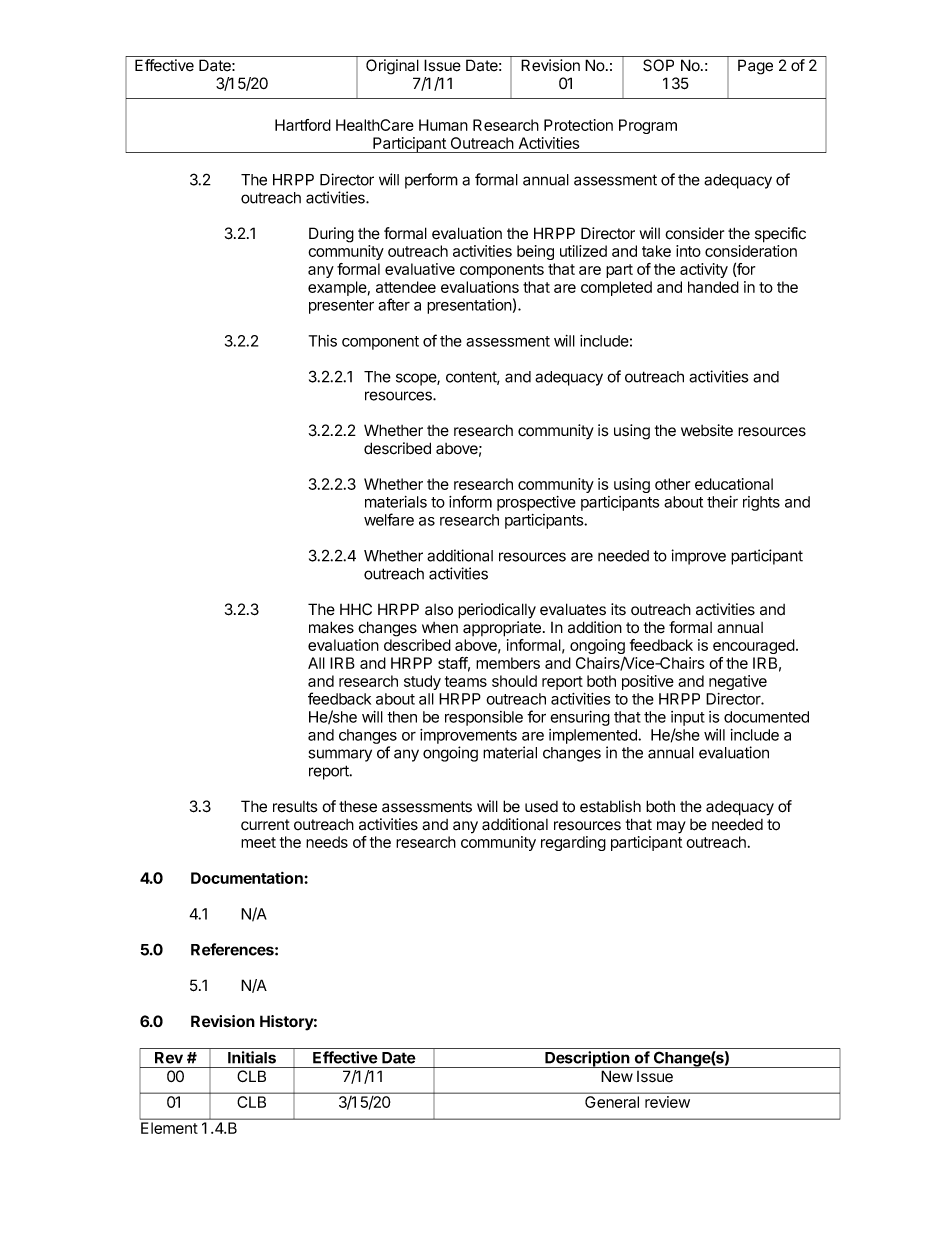 This page has width=952, height=1233. I want to click on This, so click(323, 341).
